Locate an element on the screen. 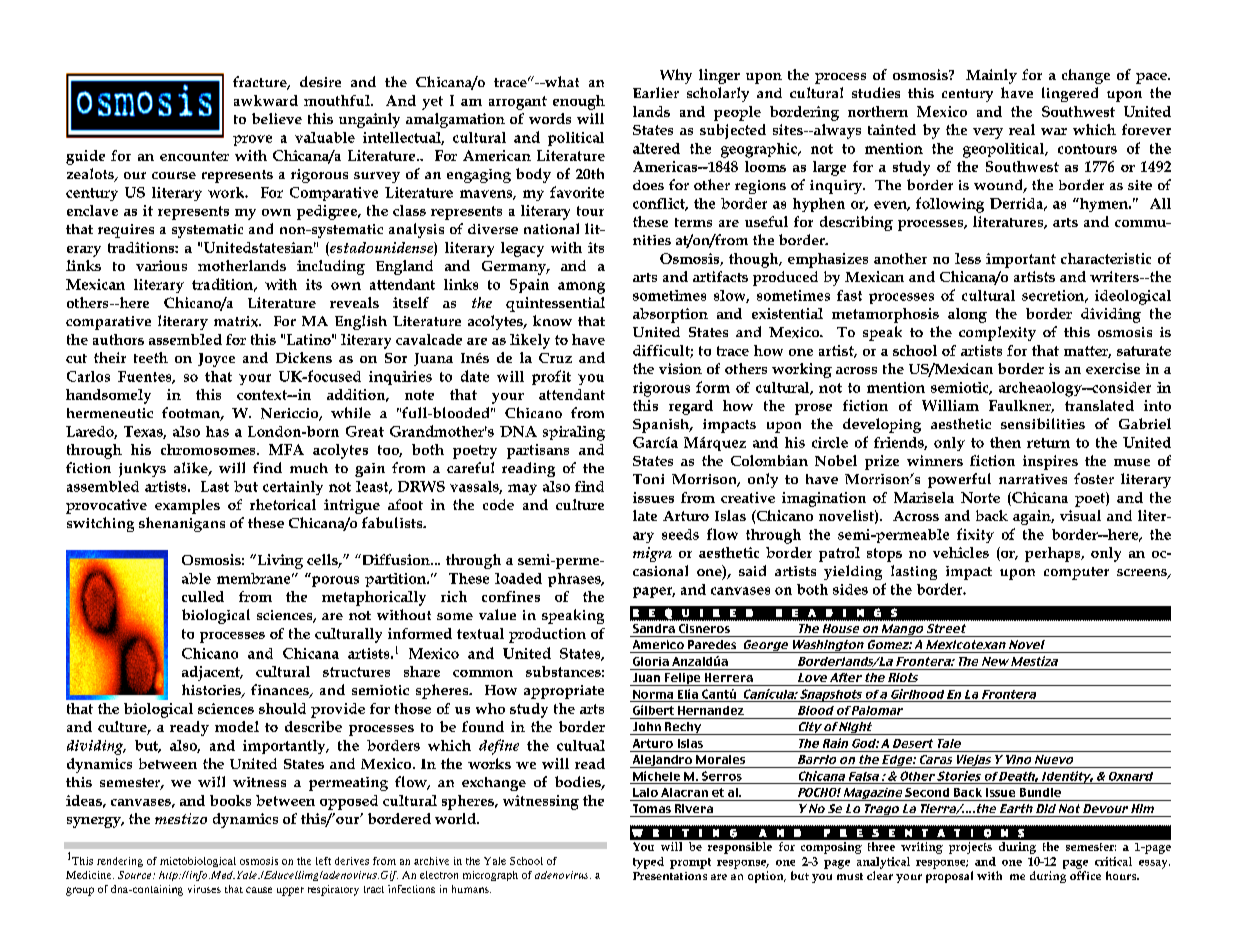  matter is located at coordinates (1087, 352).
